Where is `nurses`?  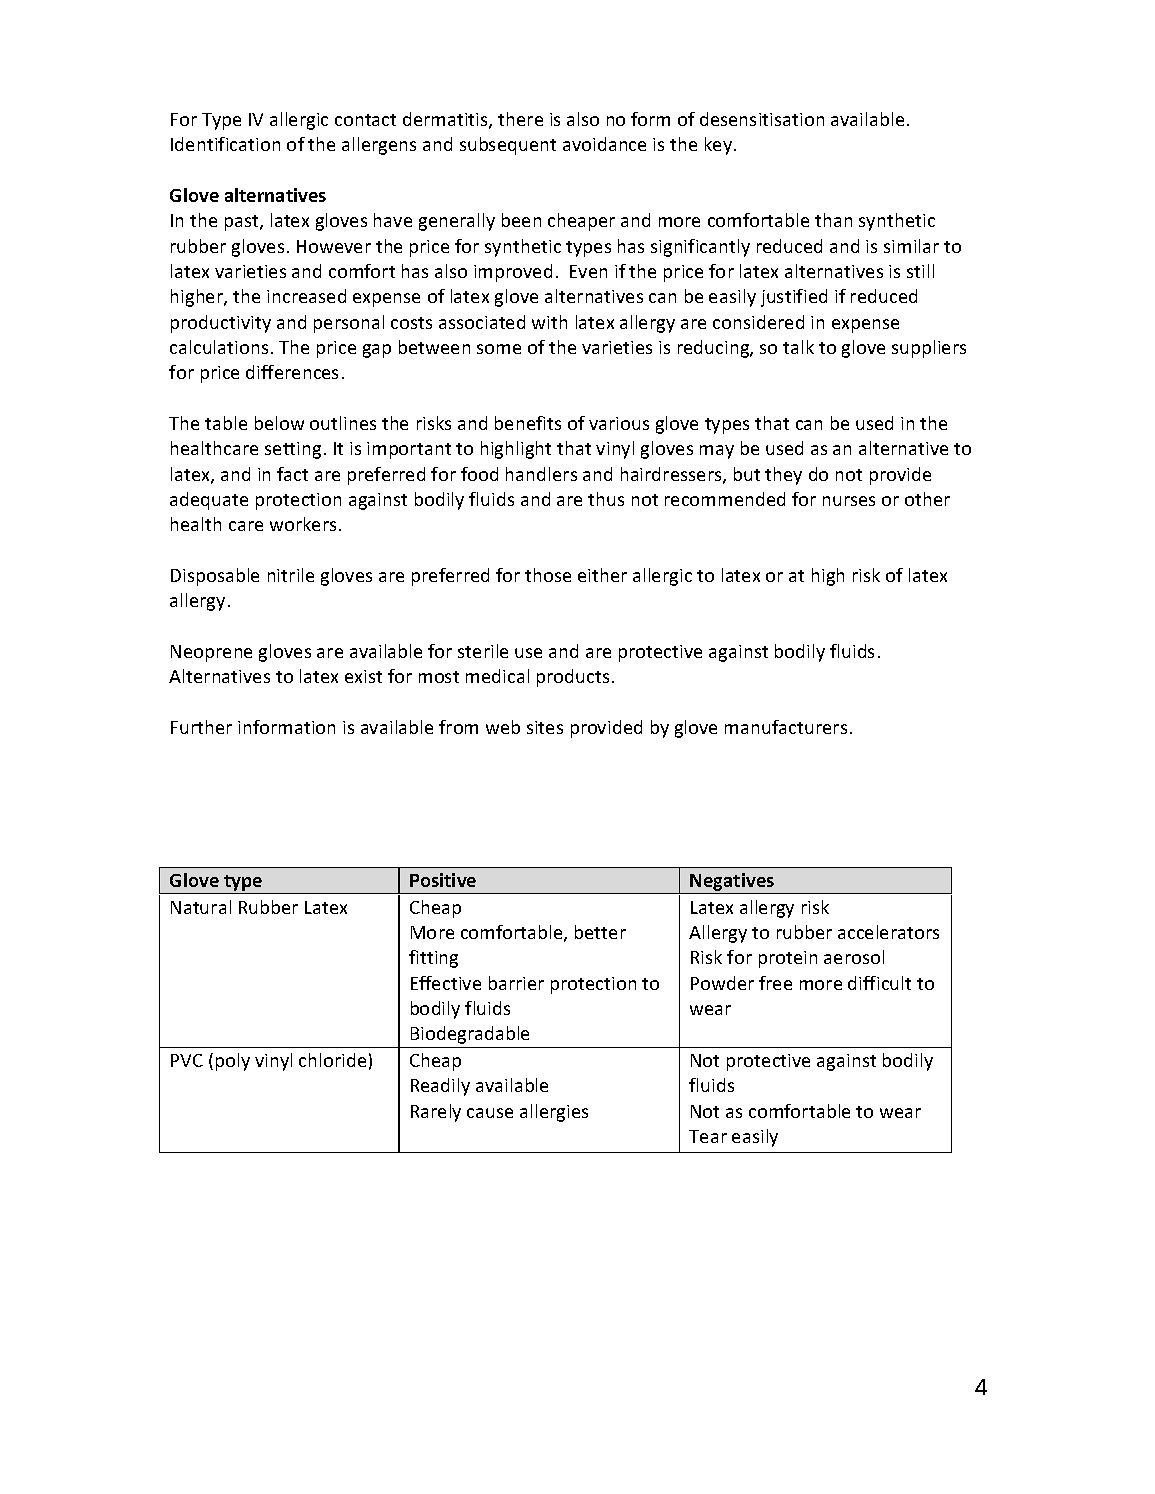 nurses is located at coordinates (849, 501).
